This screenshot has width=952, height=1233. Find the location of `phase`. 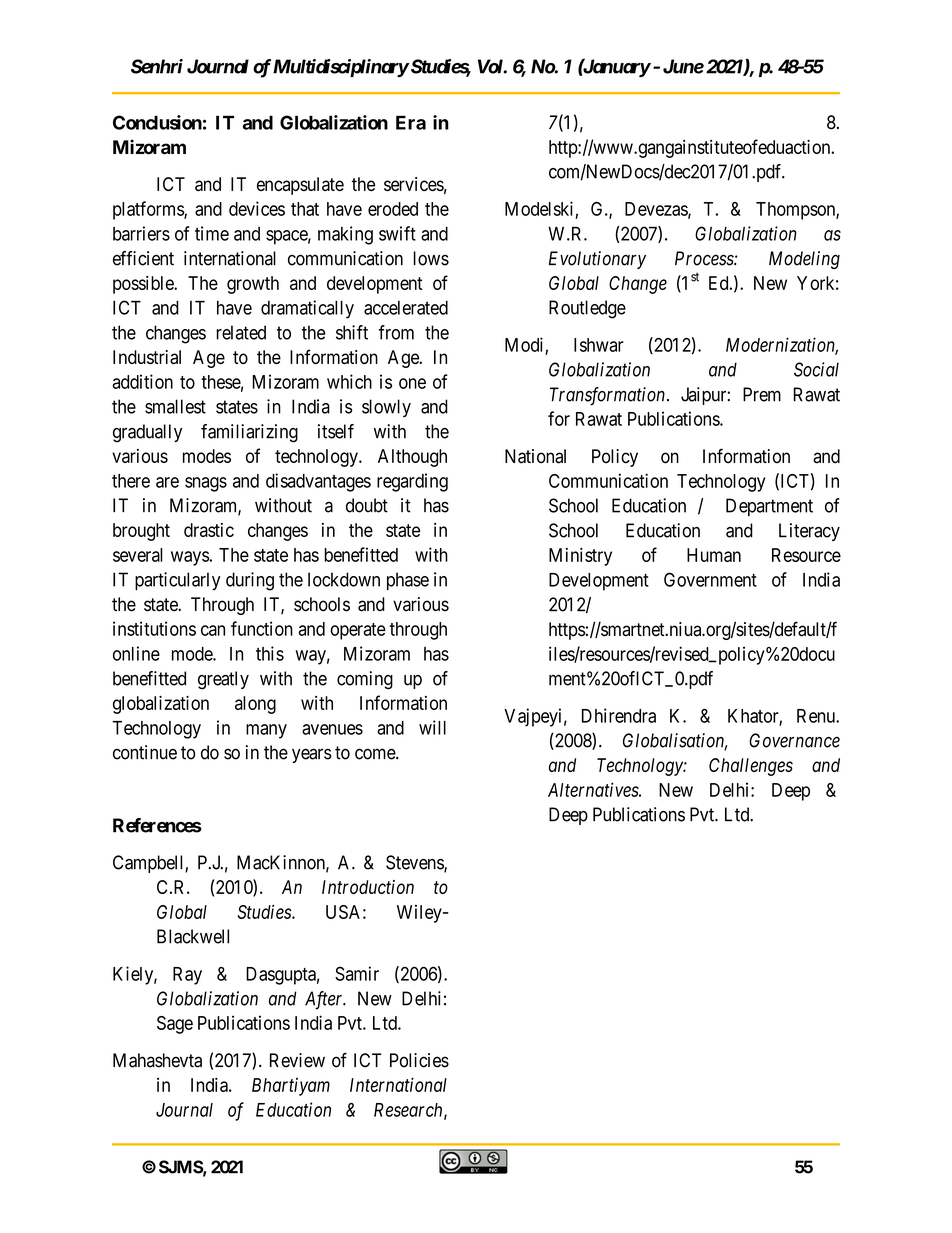

phase is located at coordinates (408, 581).
